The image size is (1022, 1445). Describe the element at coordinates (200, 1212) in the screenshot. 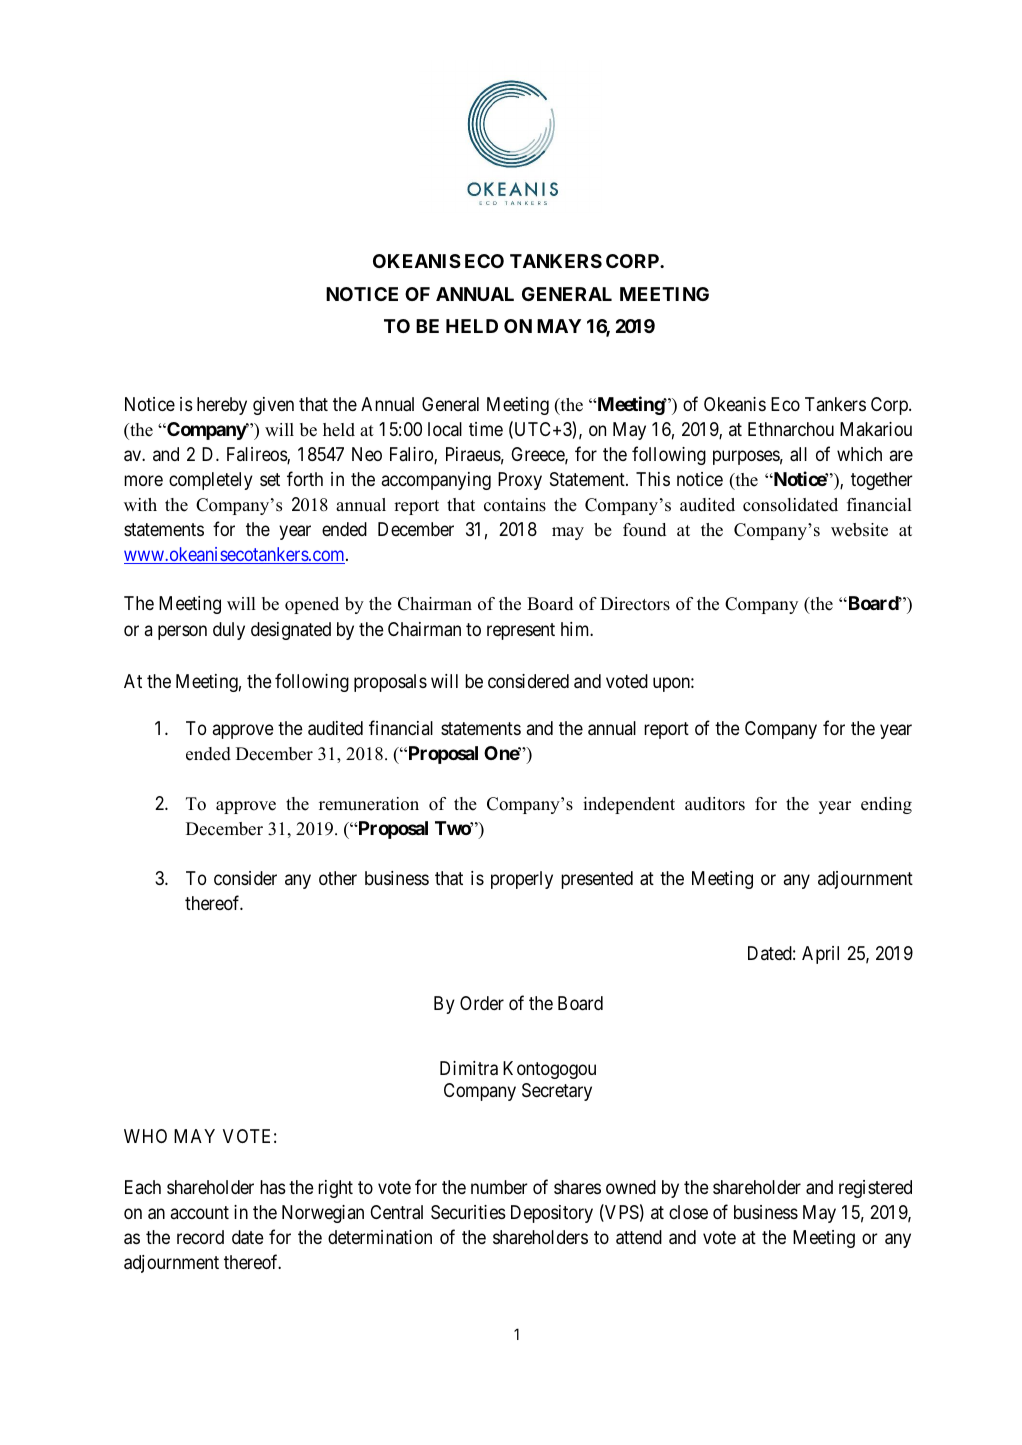

I see `account` at that location.
